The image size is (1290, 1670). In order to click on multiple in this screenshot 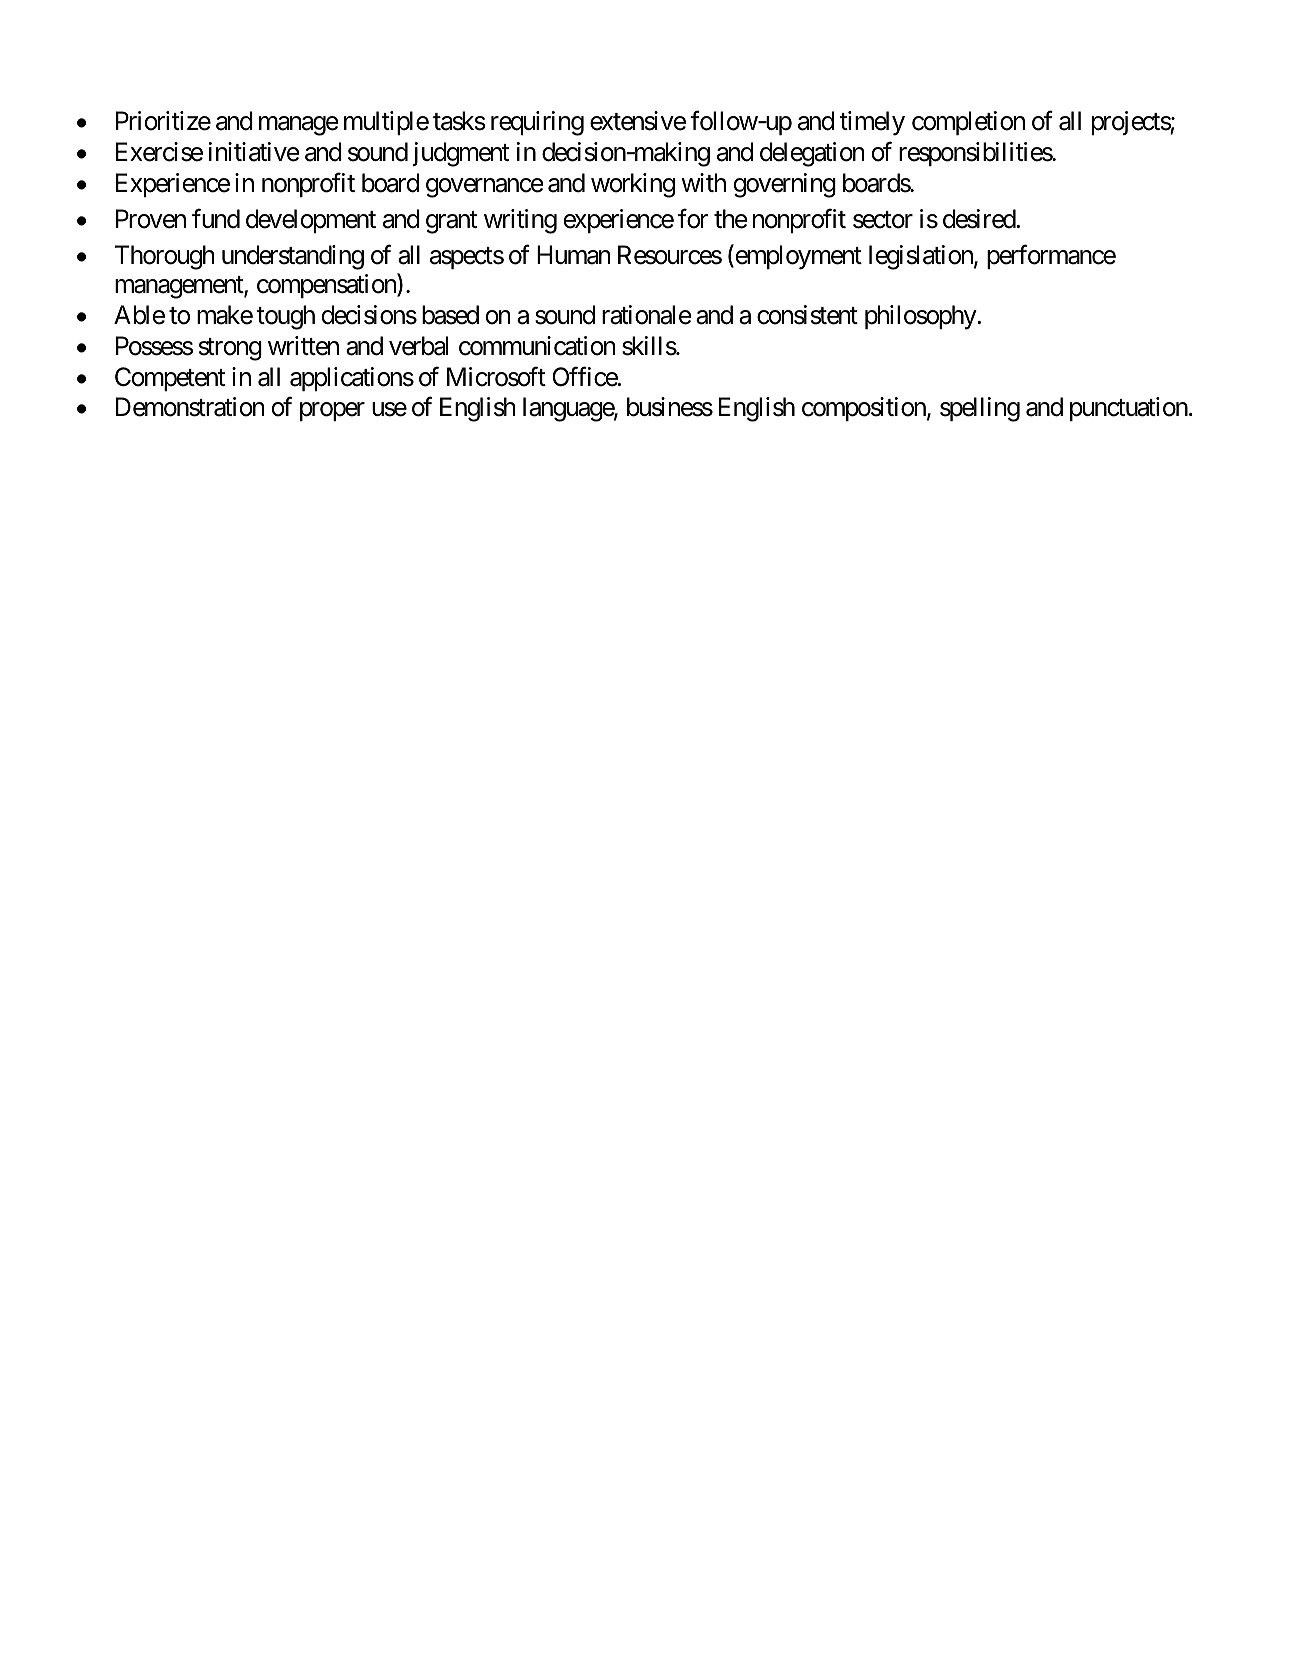, I will do `click(386, 123)`.
